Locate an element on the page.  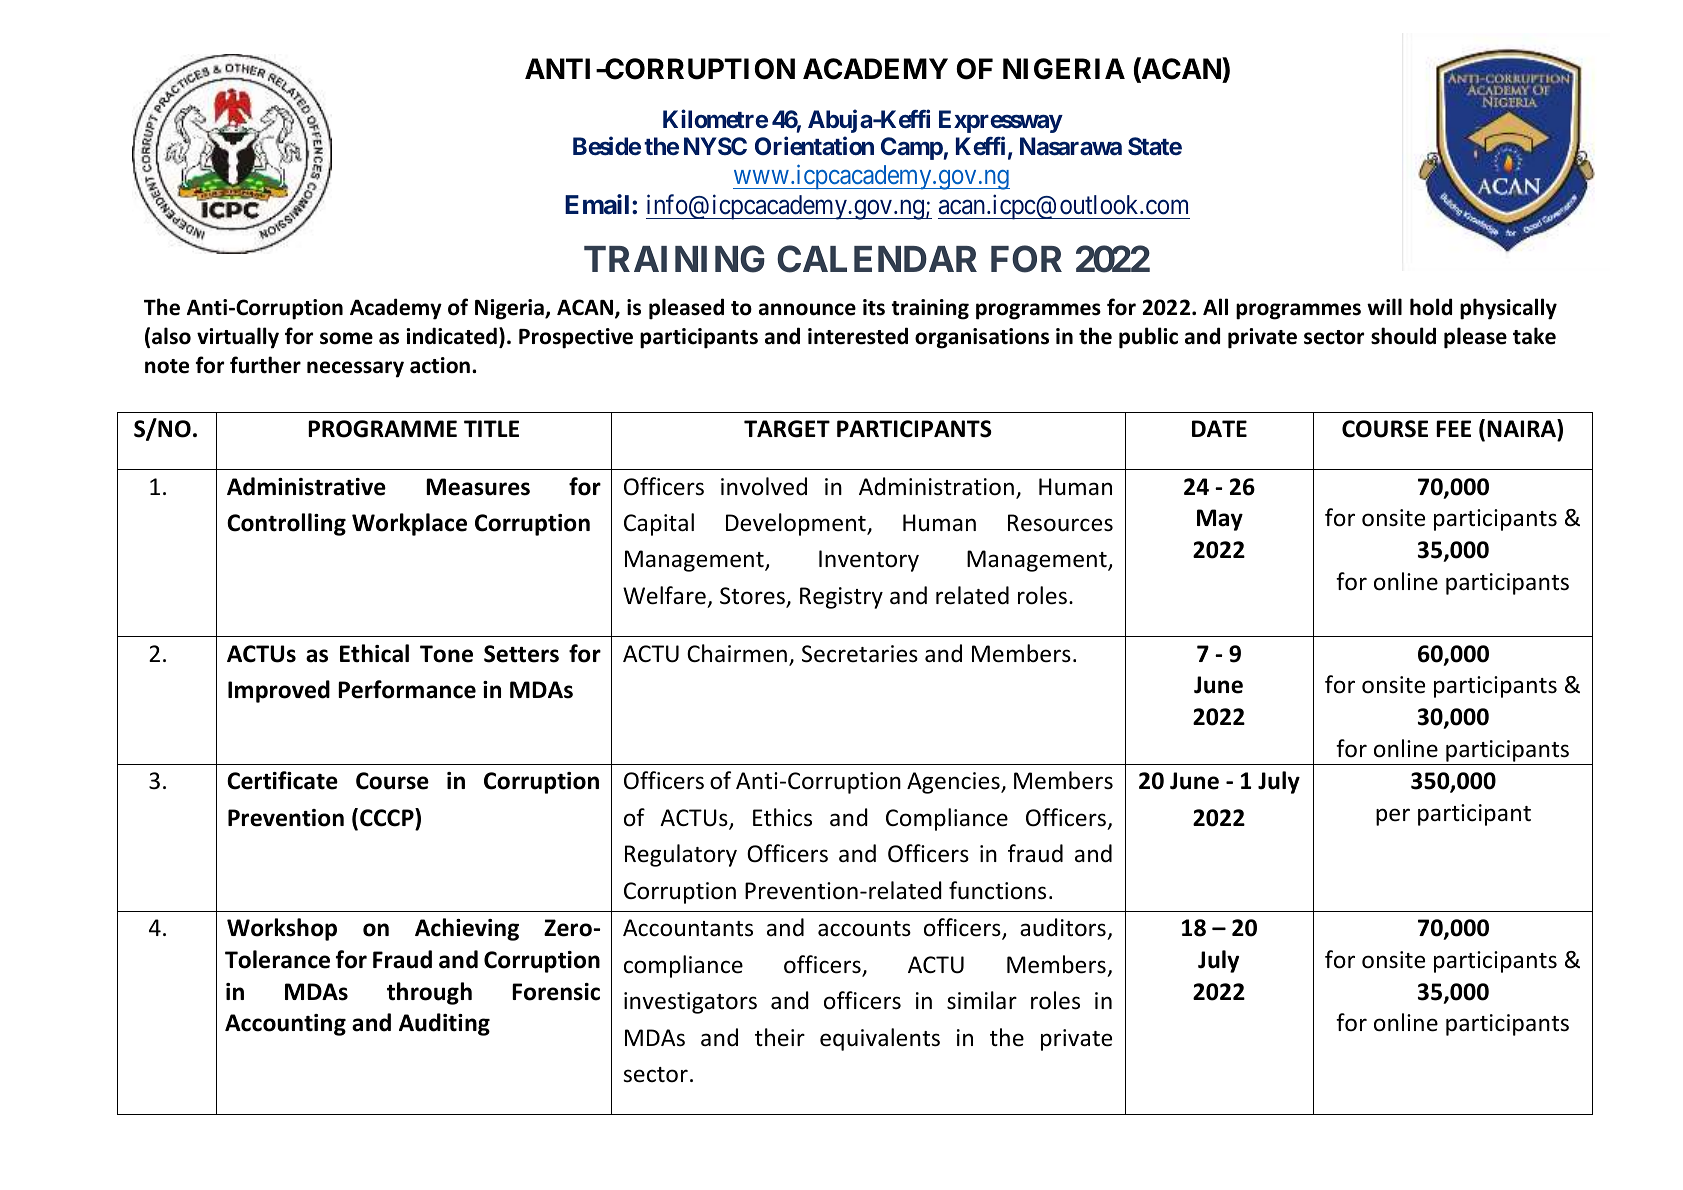
TARGET is located at coordinates (787, 429).
